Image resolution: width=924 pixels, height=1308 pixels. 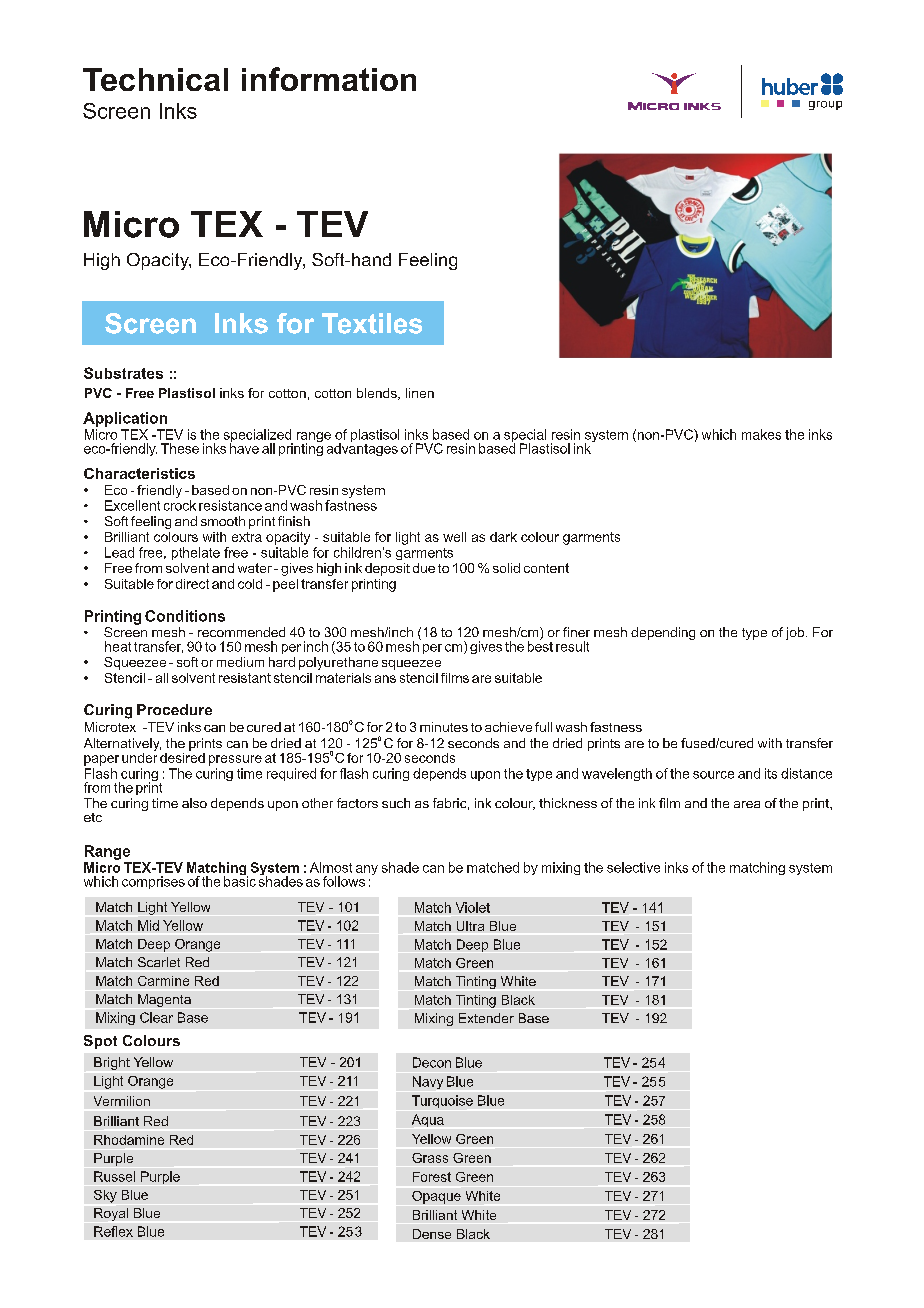 What do you see at coordinates (444, 727) in the screenshot?
I see `minutes` at bounding box center [444, 727].
